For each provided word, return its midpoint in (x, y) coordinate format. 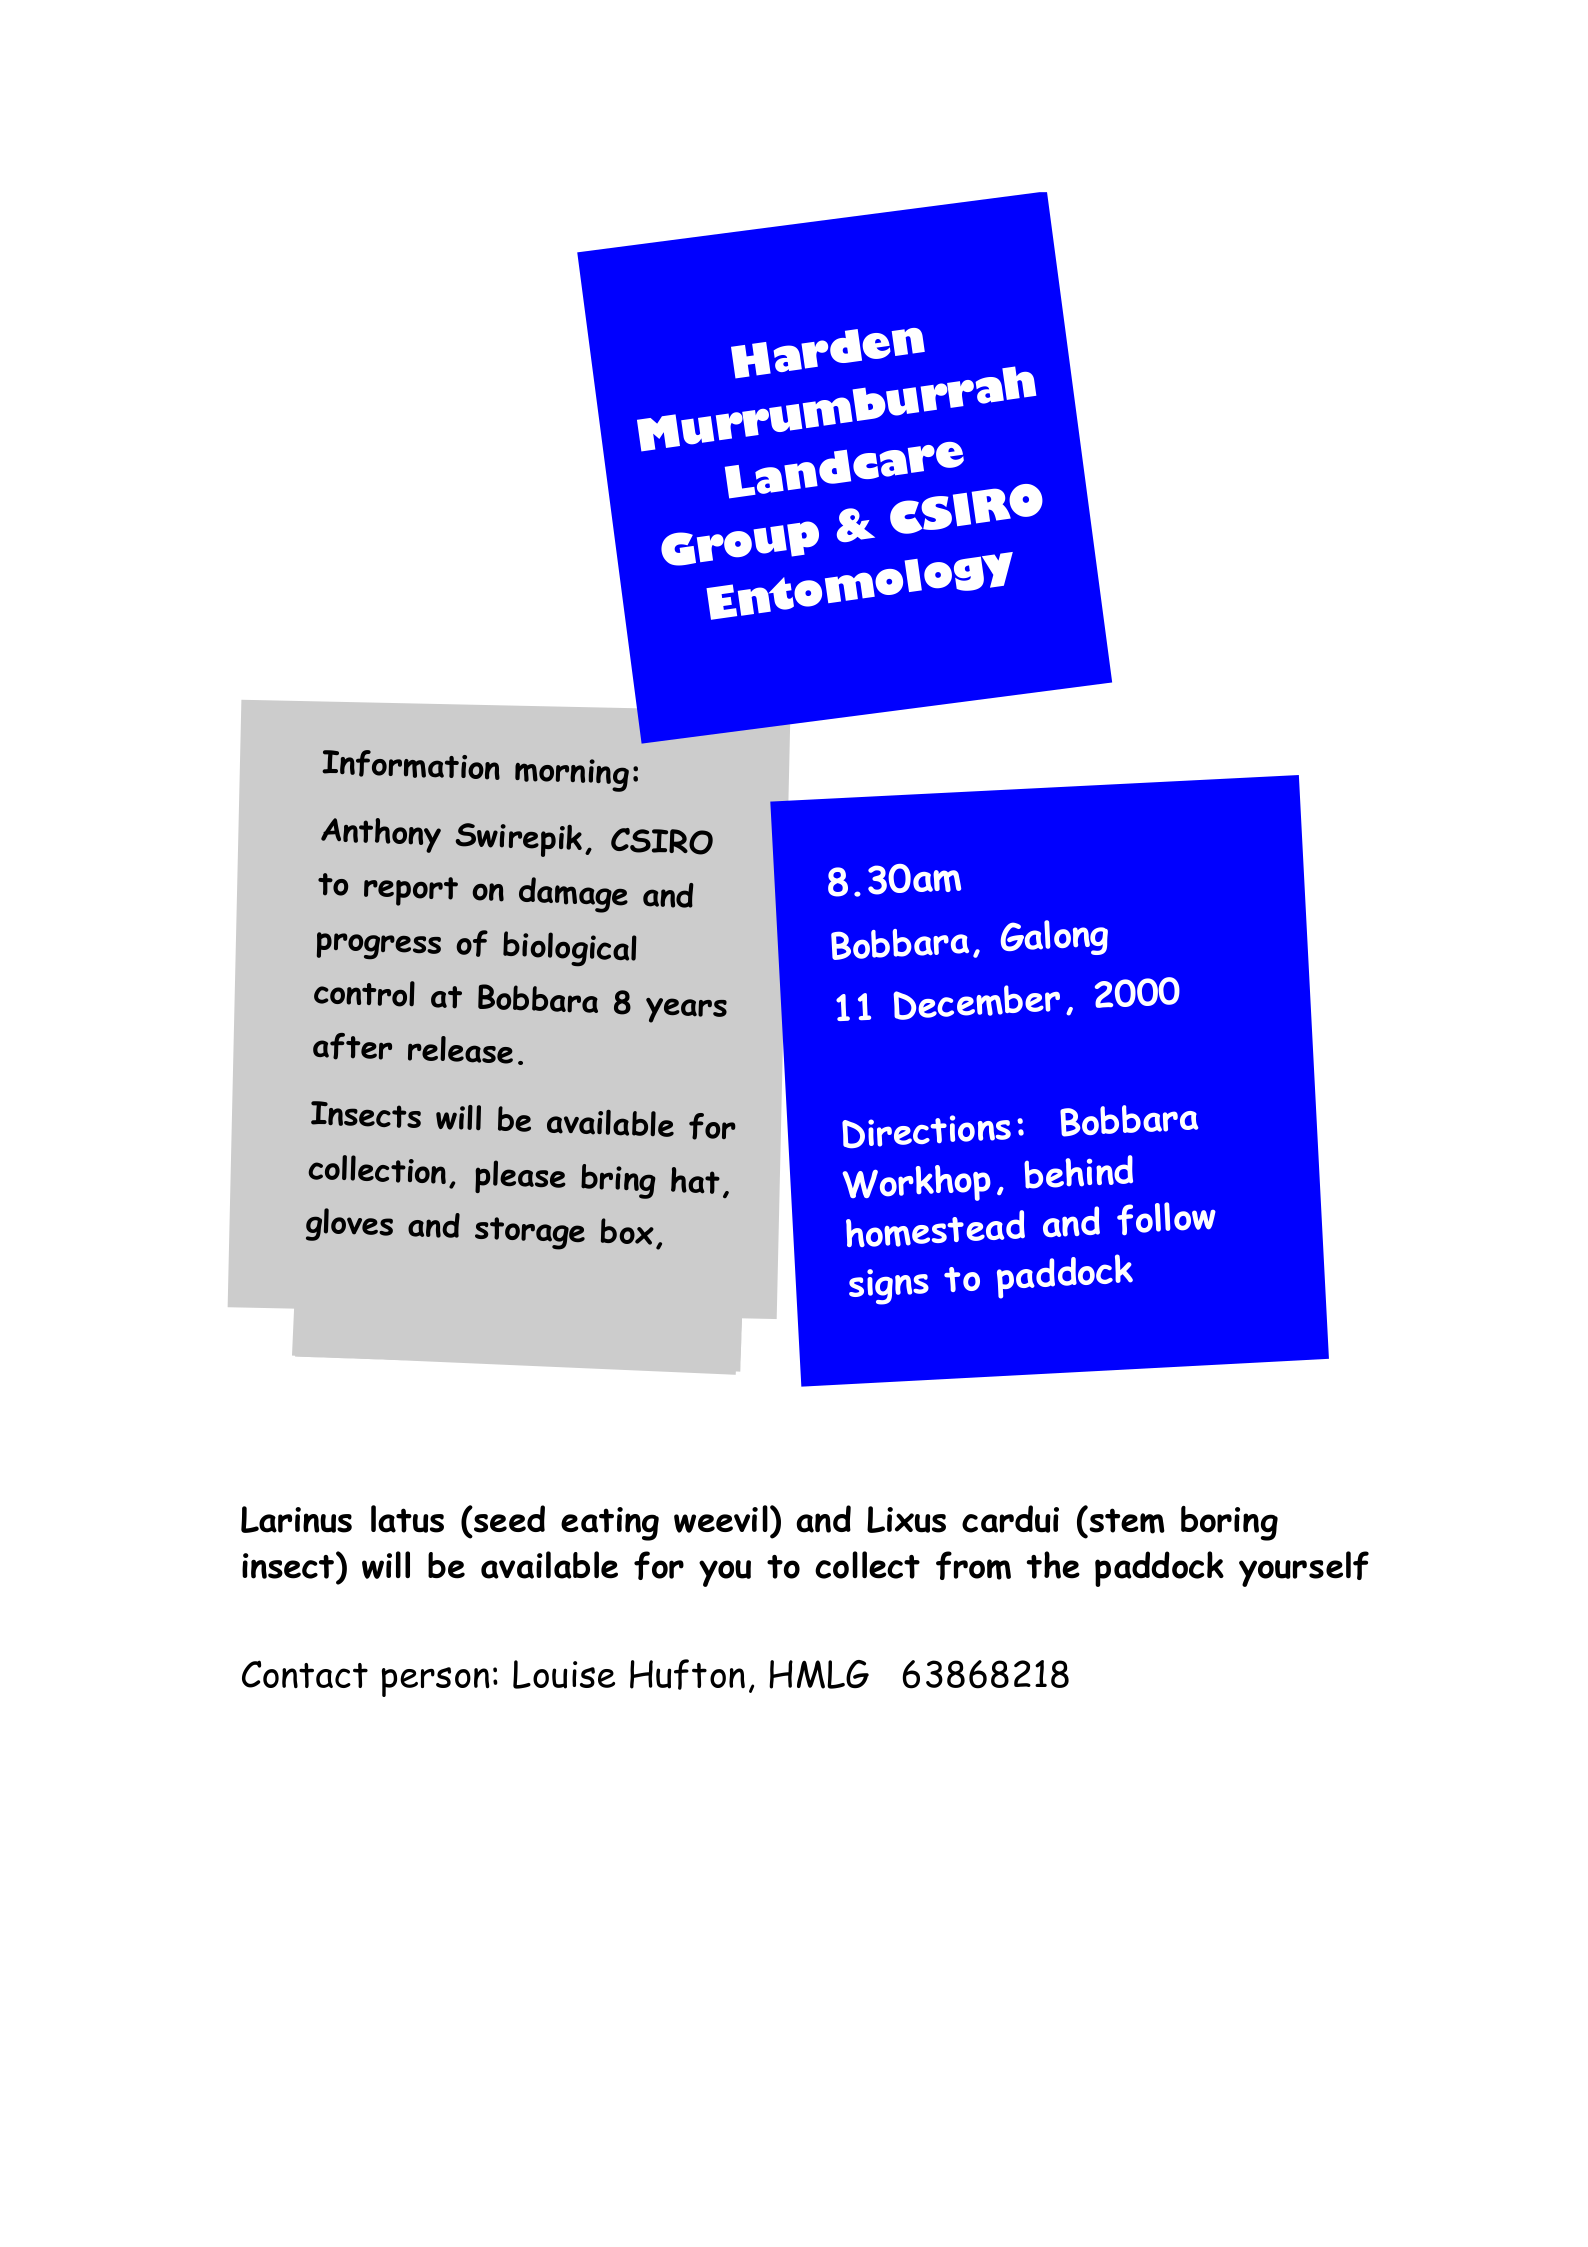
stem (1126, 1521)
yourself (1304, 1569)
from (973, 1565)
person (436, 1682)
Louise (564, 1674)
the (1053, 1565)
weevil (721, 1519)
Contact (305, 1674)
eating (610, 1524)
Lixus (906, 1519)
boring (1229, 1523)
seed (508, 1519)
